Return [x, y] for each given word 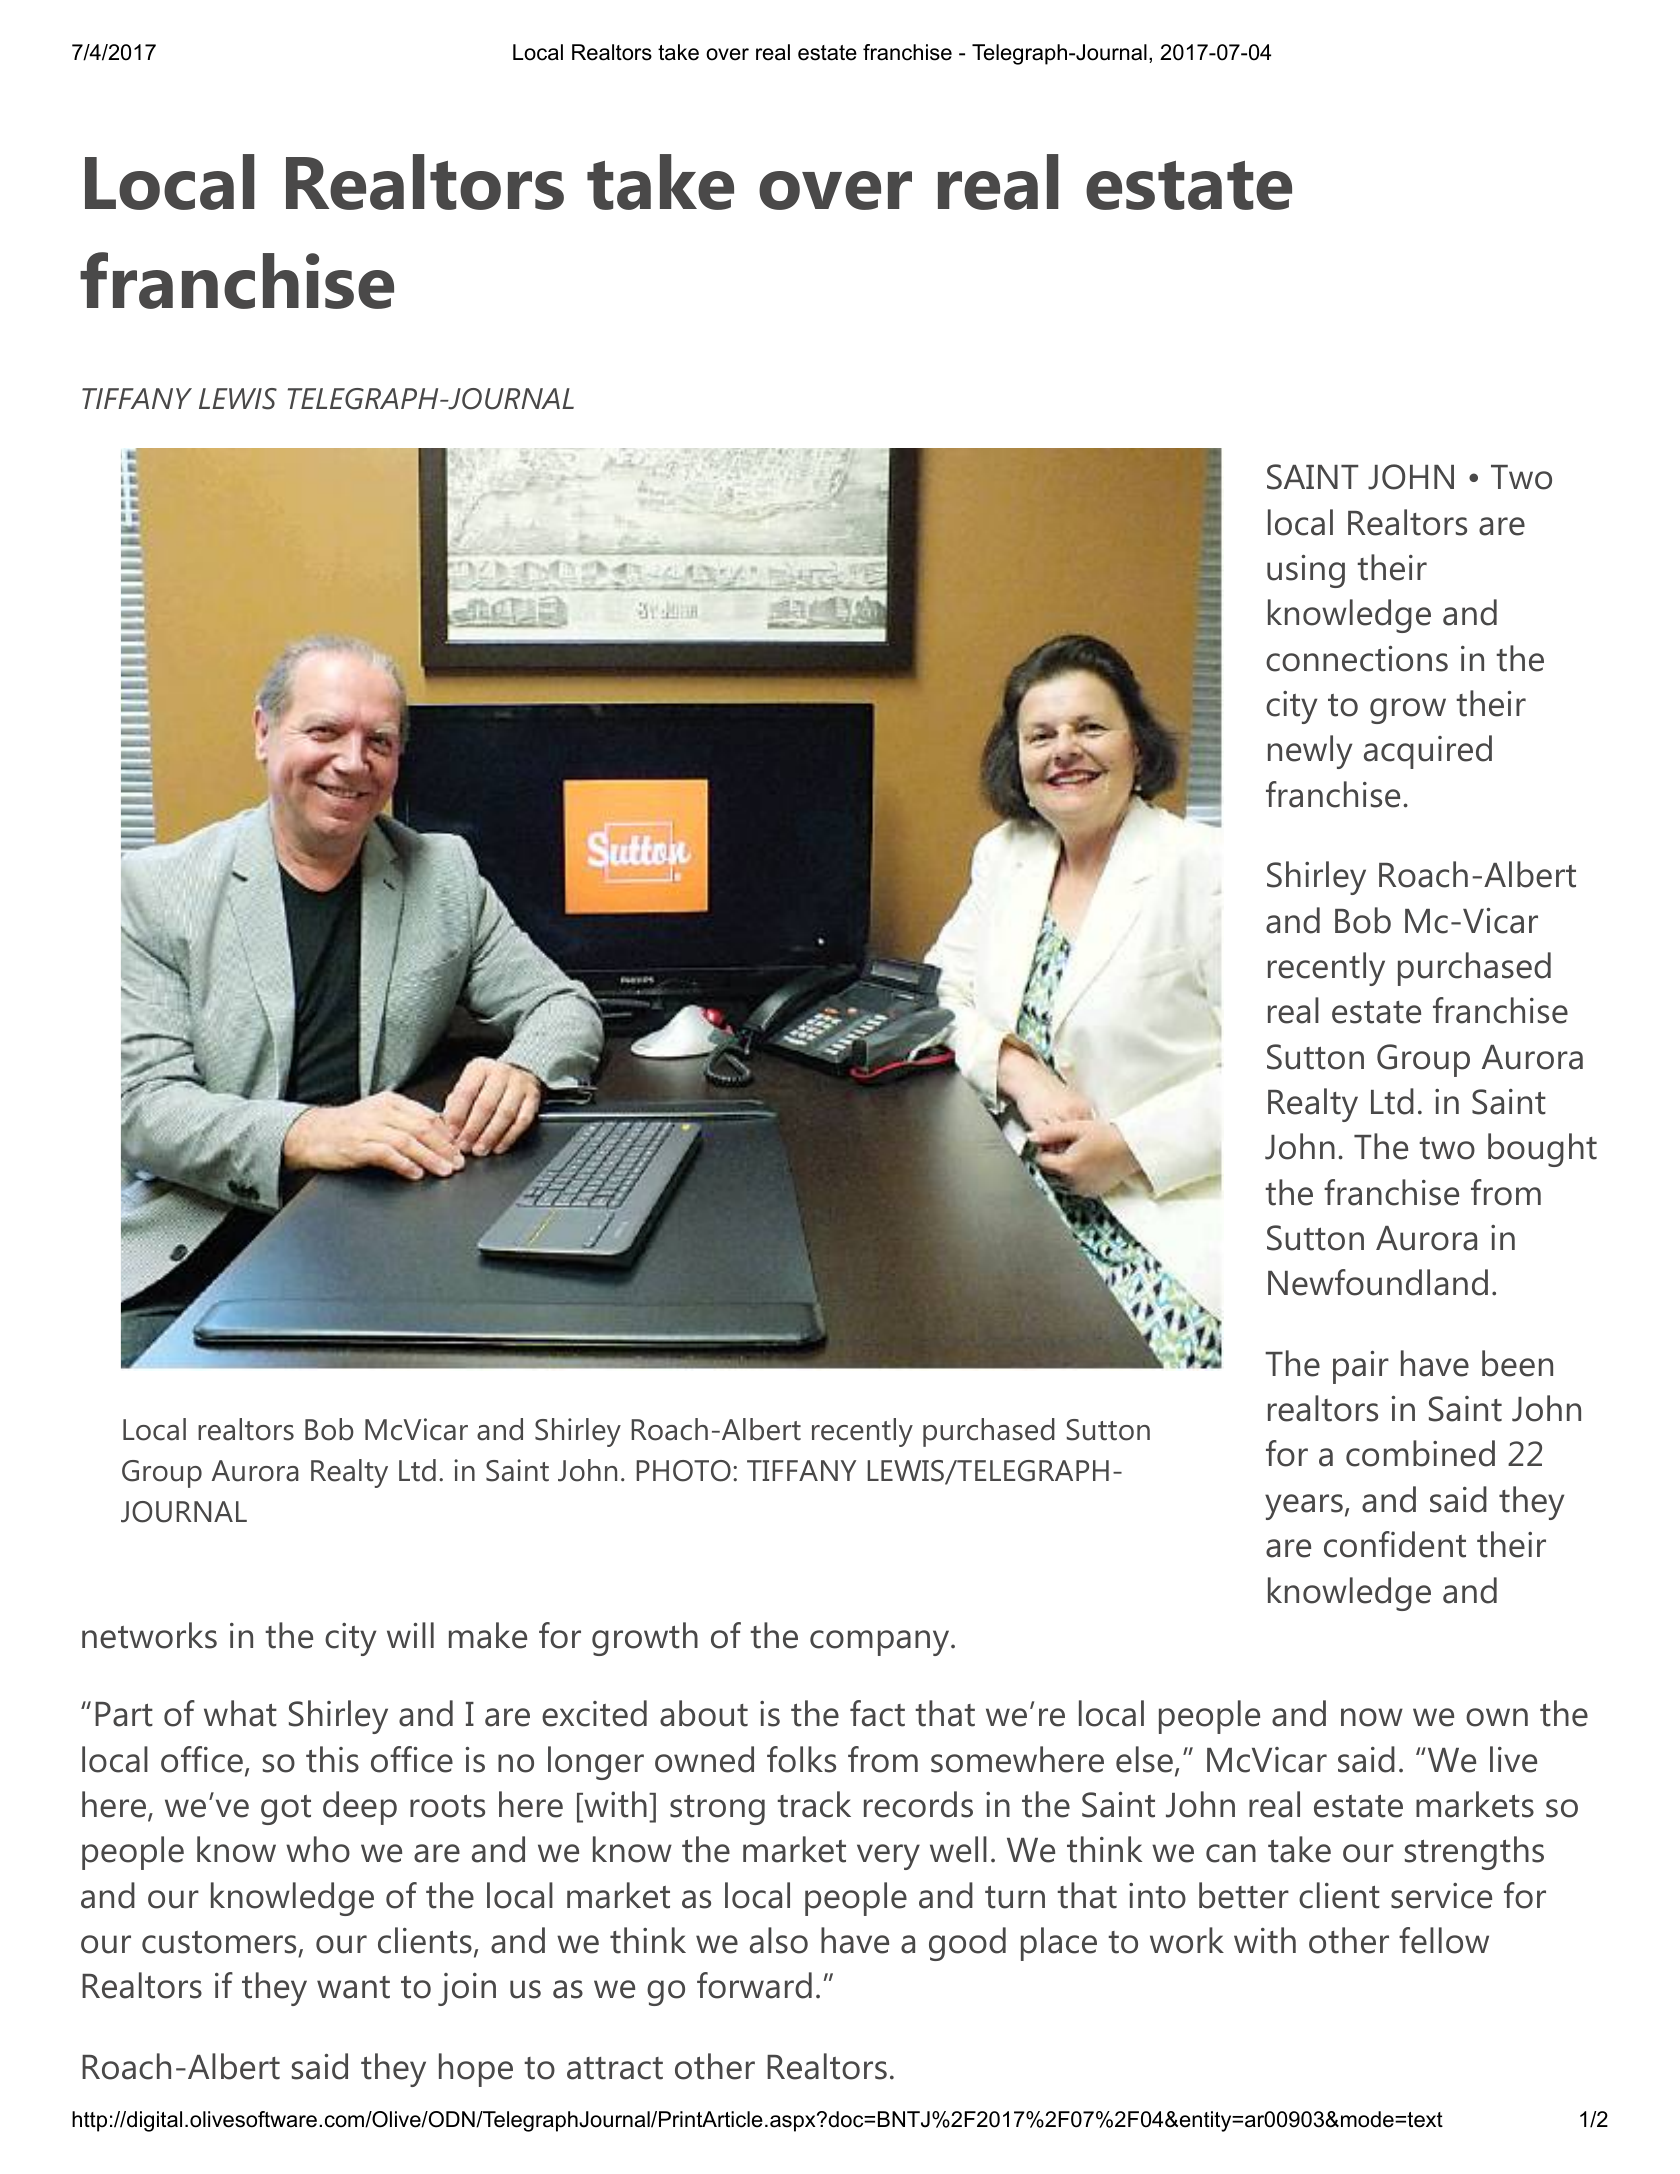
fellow [1444, 1940]
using [1306, 571]
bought [1542, 1150]
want [353, 1987]
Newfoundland [1378, 1282]
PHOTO [683, 1471]
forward [754, 1985]
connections [1357, 659]
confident [1395, 1544]
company [881, 1643]
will [410, 1635]
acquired [1428, 752]
